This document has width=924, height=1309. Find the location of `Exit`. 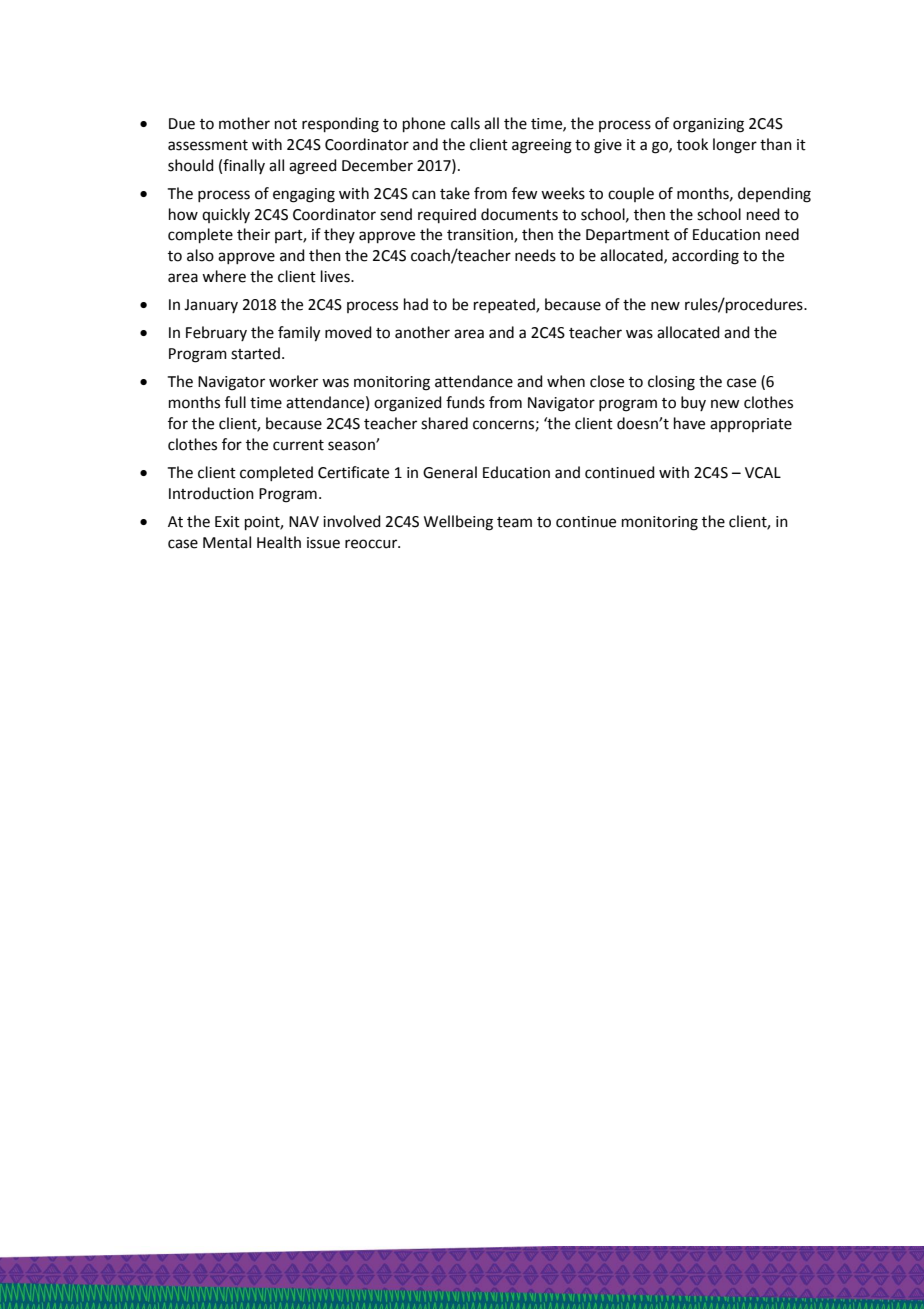

Exit is located at coordinates (227, 522).
